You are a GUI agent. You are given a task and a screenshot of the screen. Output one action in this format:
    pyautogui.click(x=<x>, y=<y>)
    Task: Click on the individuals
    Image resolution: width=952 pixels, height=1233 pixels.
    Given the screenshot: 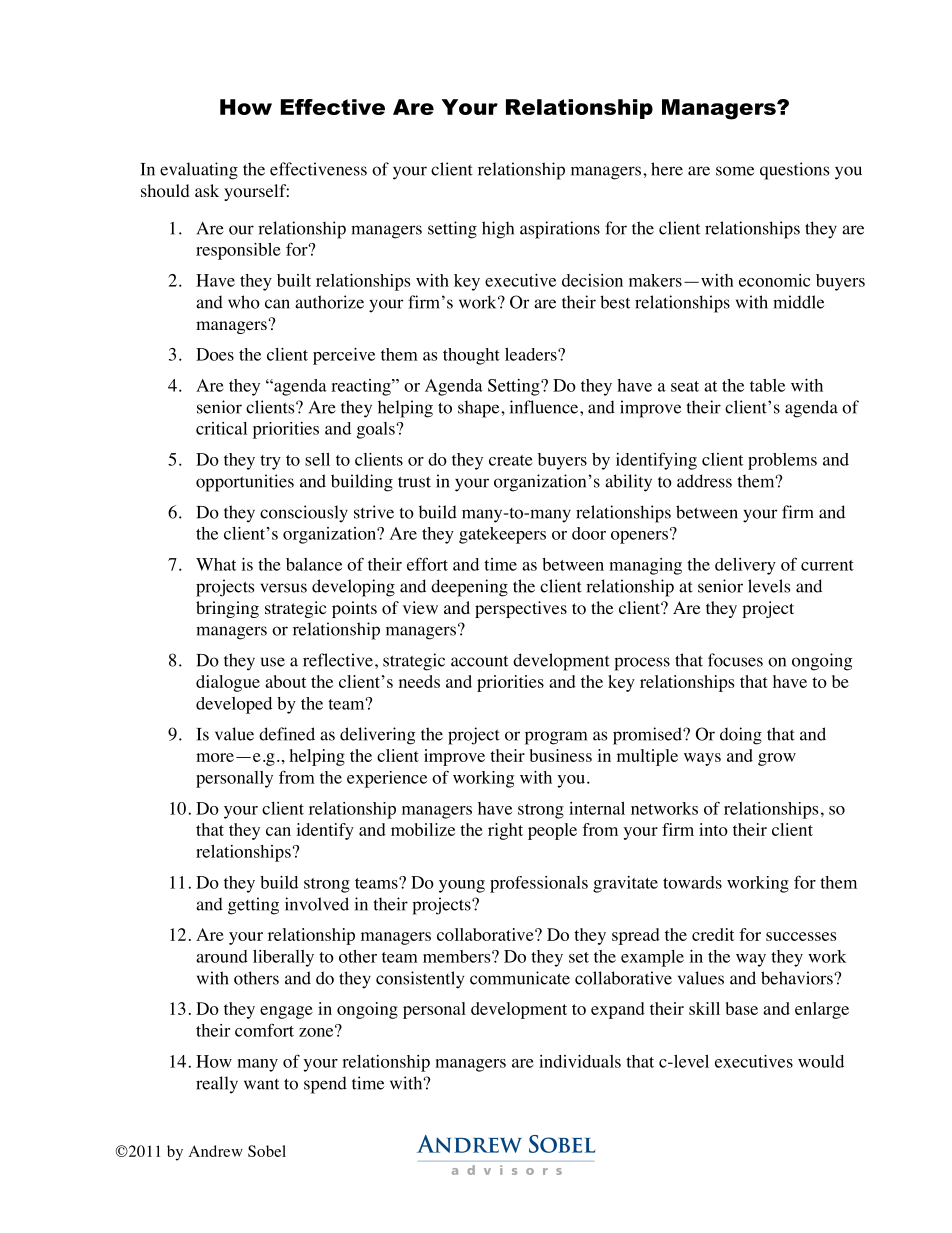 What is the action you would take?
    pyautogui.click(x=580, y=1061)
